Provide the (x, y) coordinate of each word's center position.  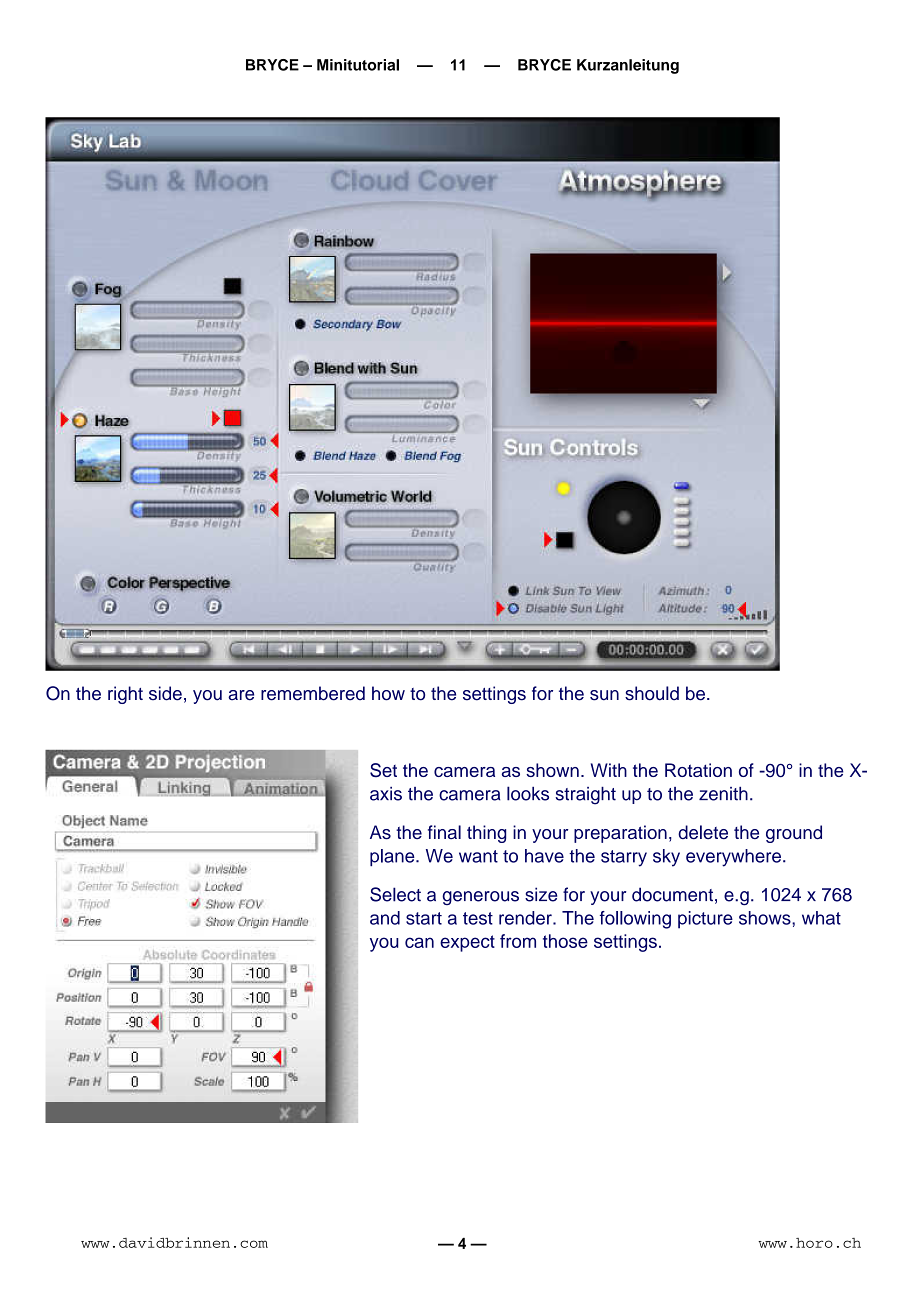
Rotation (698, 770)
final (444, 832)
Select (395, 894)
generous (480, 898)
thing (486, 834)
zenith (723, 794)
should (652, 693)
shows (766, 918)
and (385, 918)
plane (393, 857)
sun (604, 695)
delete (703, 832)
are (241, 695)
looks (528, 793)
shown (552, 770)
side (165, 693)
